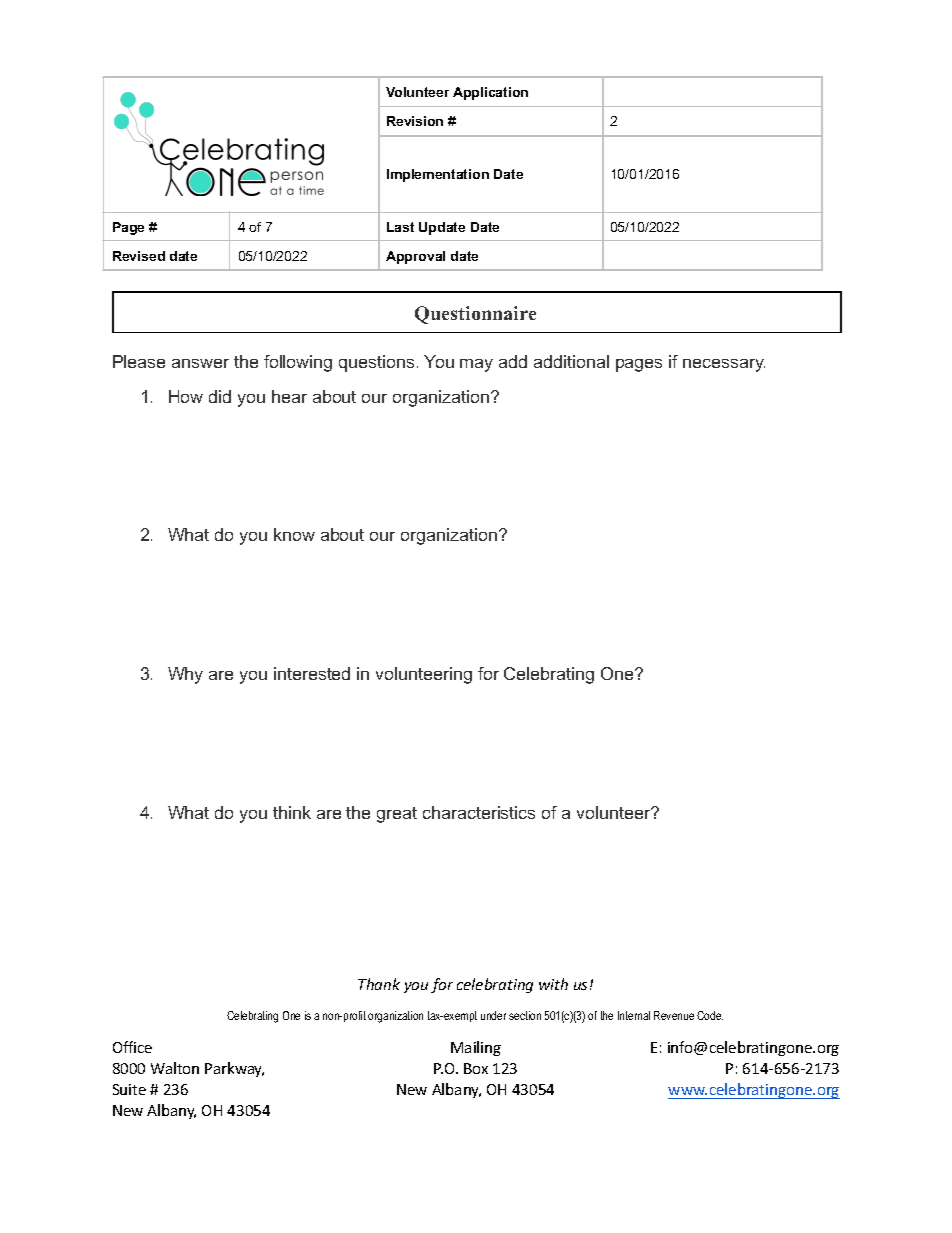  What do you see at coordinates (185, 675) in the page?
I see `Why` at bounding box center [185, 675].
